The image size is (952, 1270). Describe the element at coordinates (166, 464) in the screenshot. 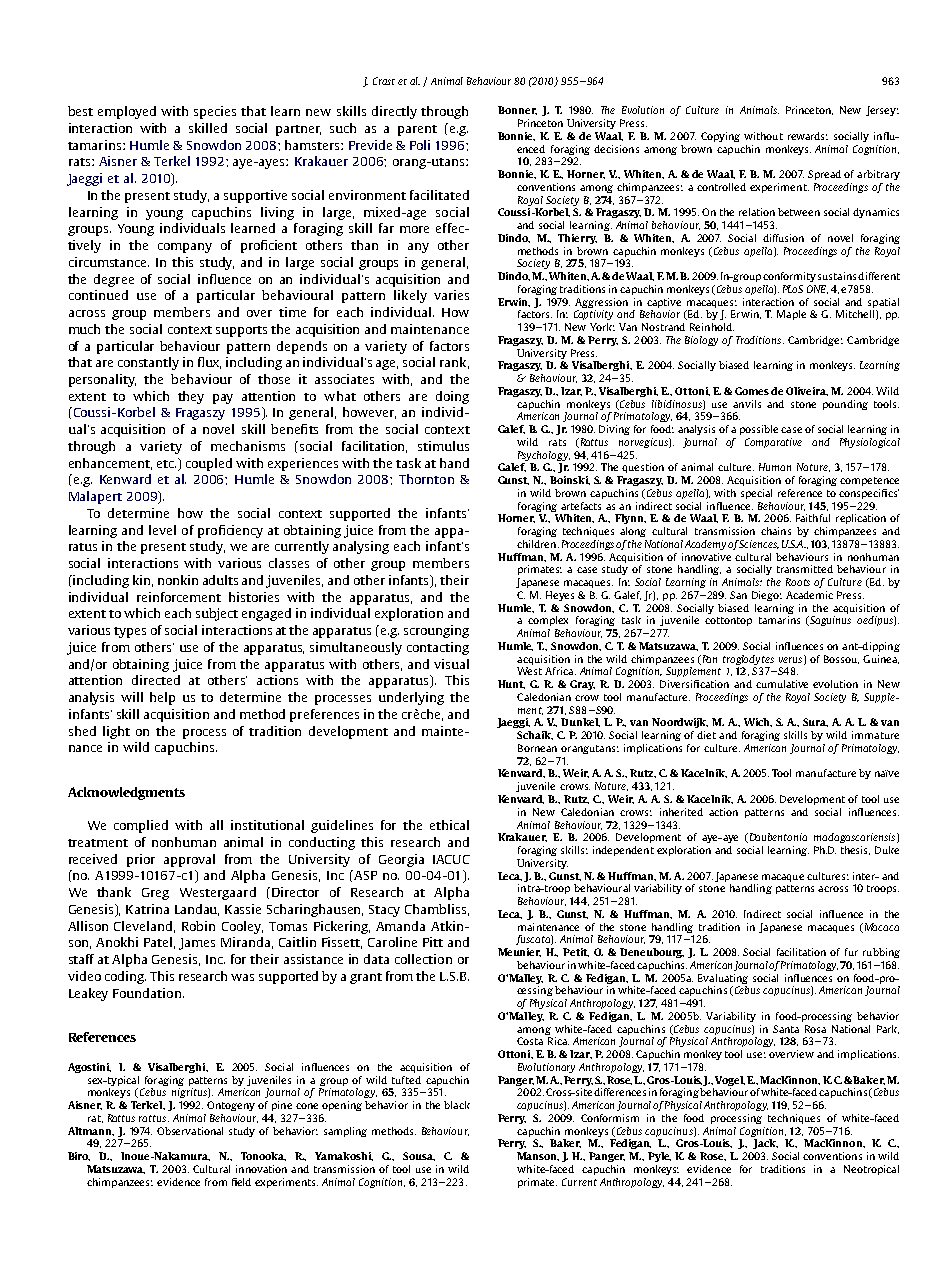

I see `etc` at that location.
